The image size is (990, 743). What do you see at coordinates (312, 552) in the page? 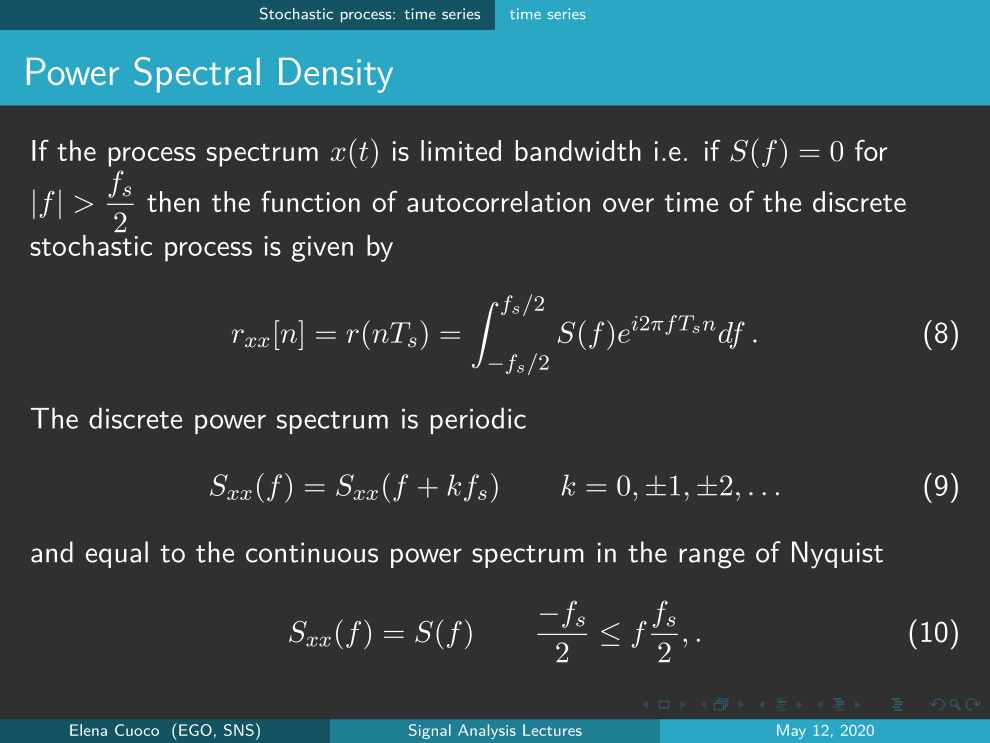
I see `continuous` at bounding box center [312, 552].
